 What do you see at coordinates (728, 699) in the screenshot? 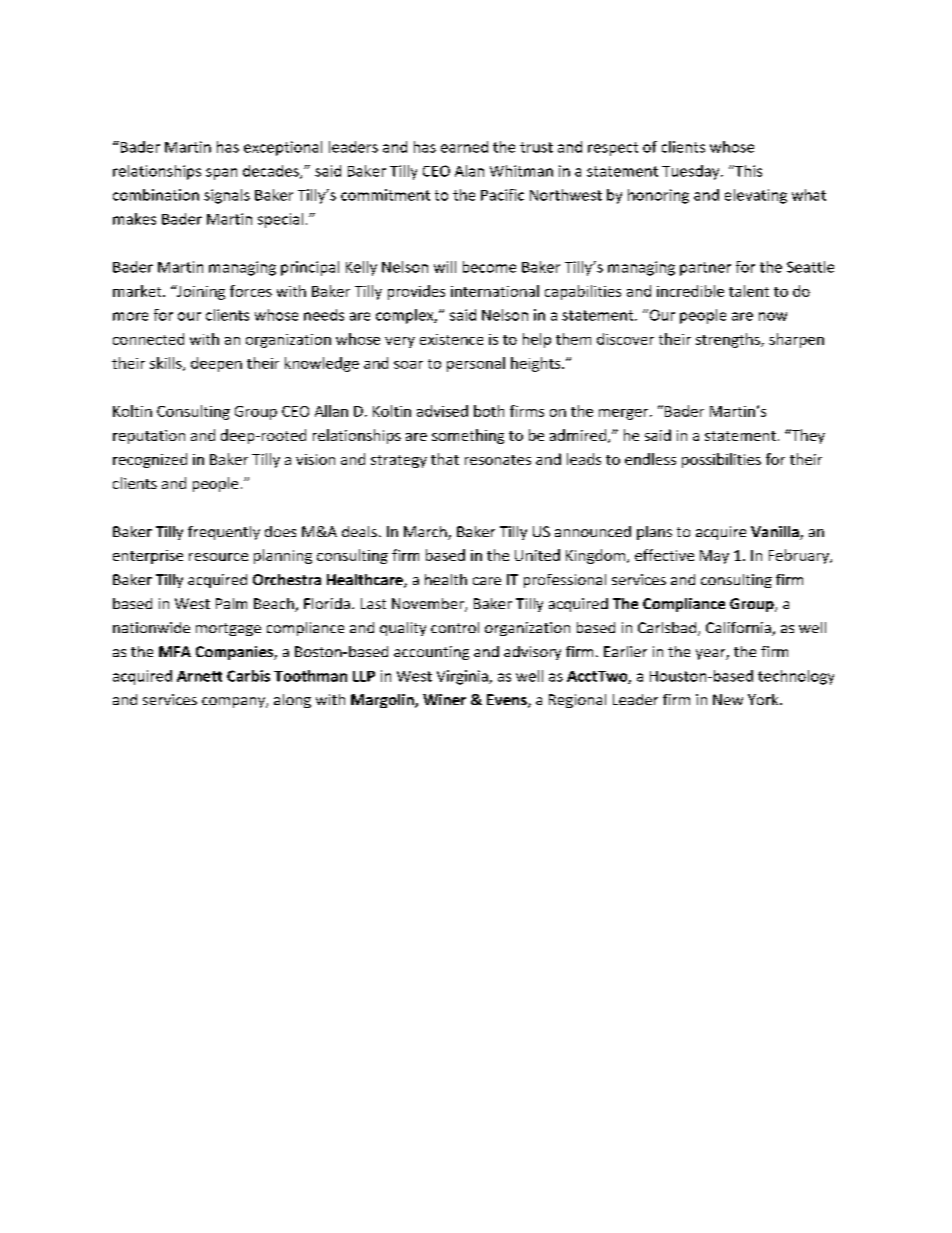
I see `New` at bounding box center [728, 699].
